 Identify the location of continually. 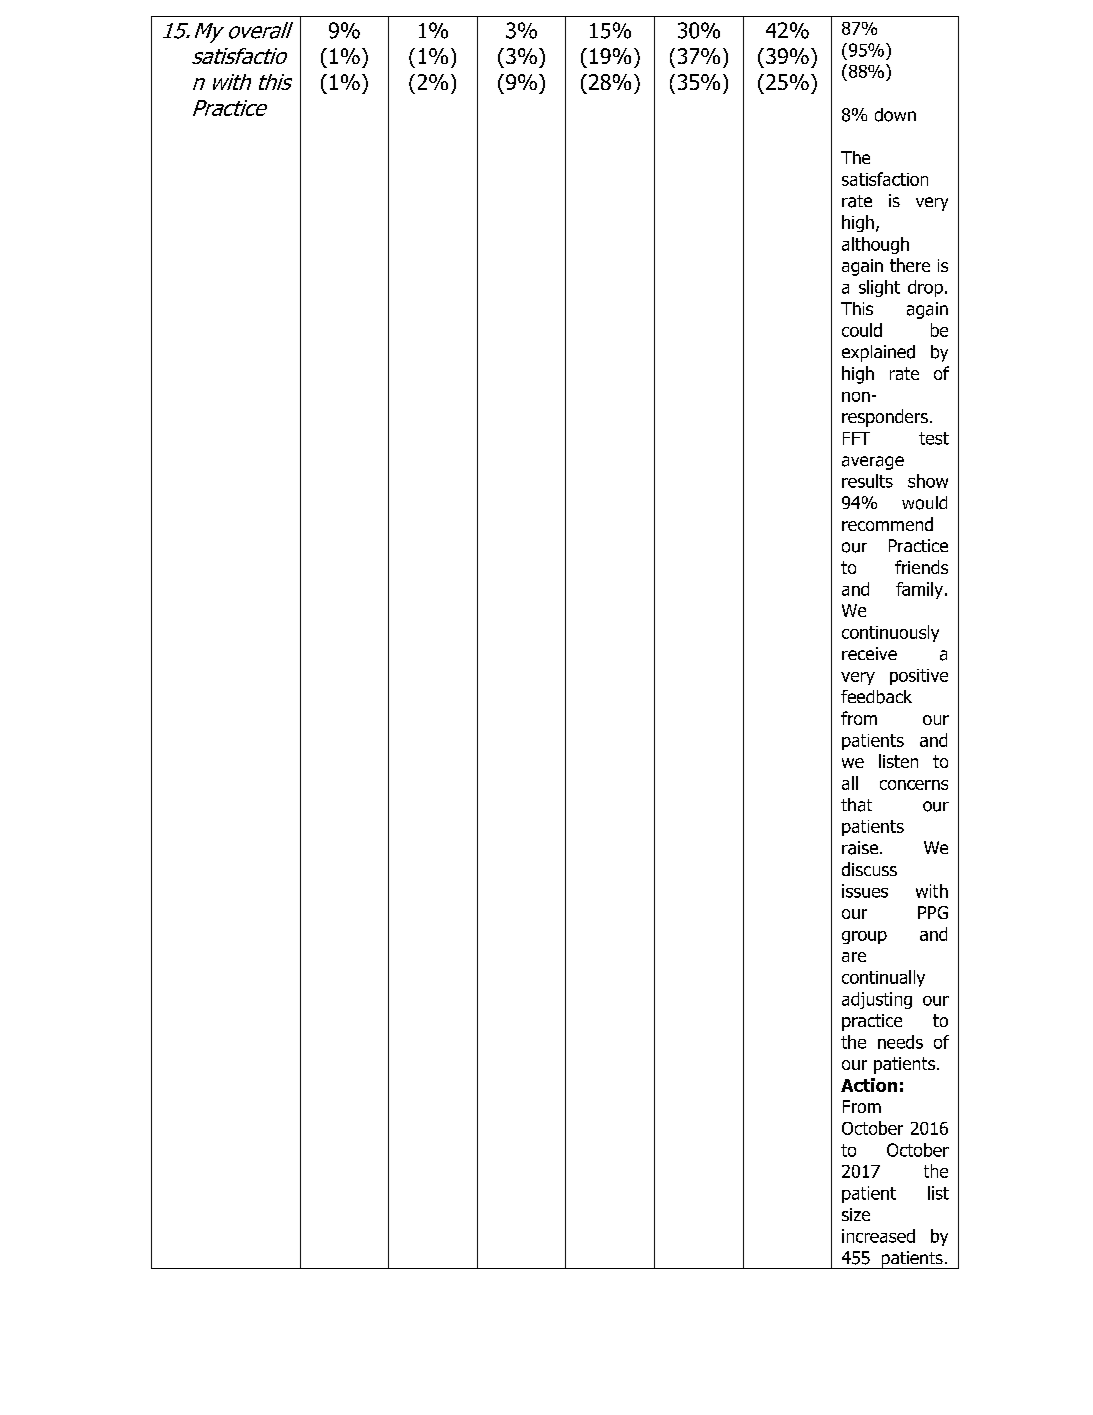
(883, 978).
